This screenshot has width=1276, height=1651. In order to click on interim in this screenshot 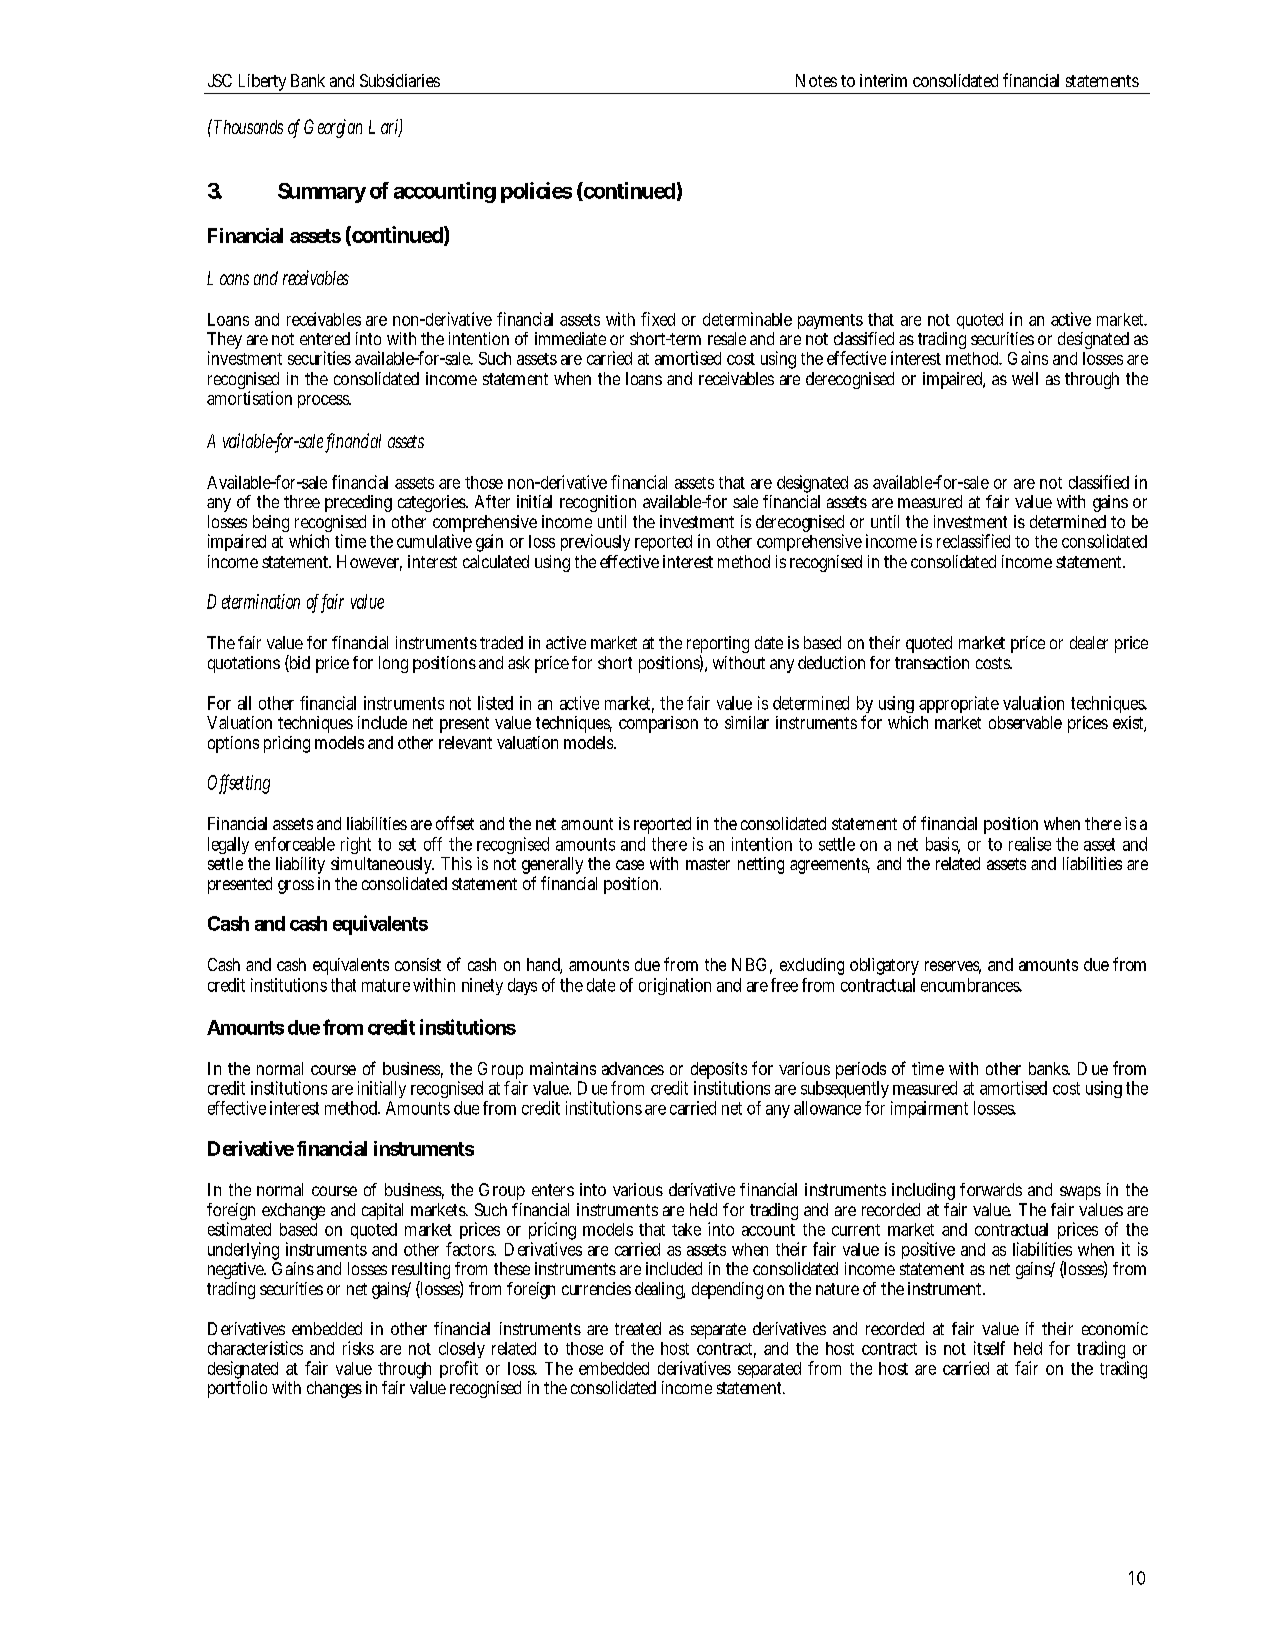, I will do `click(883, 80)`.
